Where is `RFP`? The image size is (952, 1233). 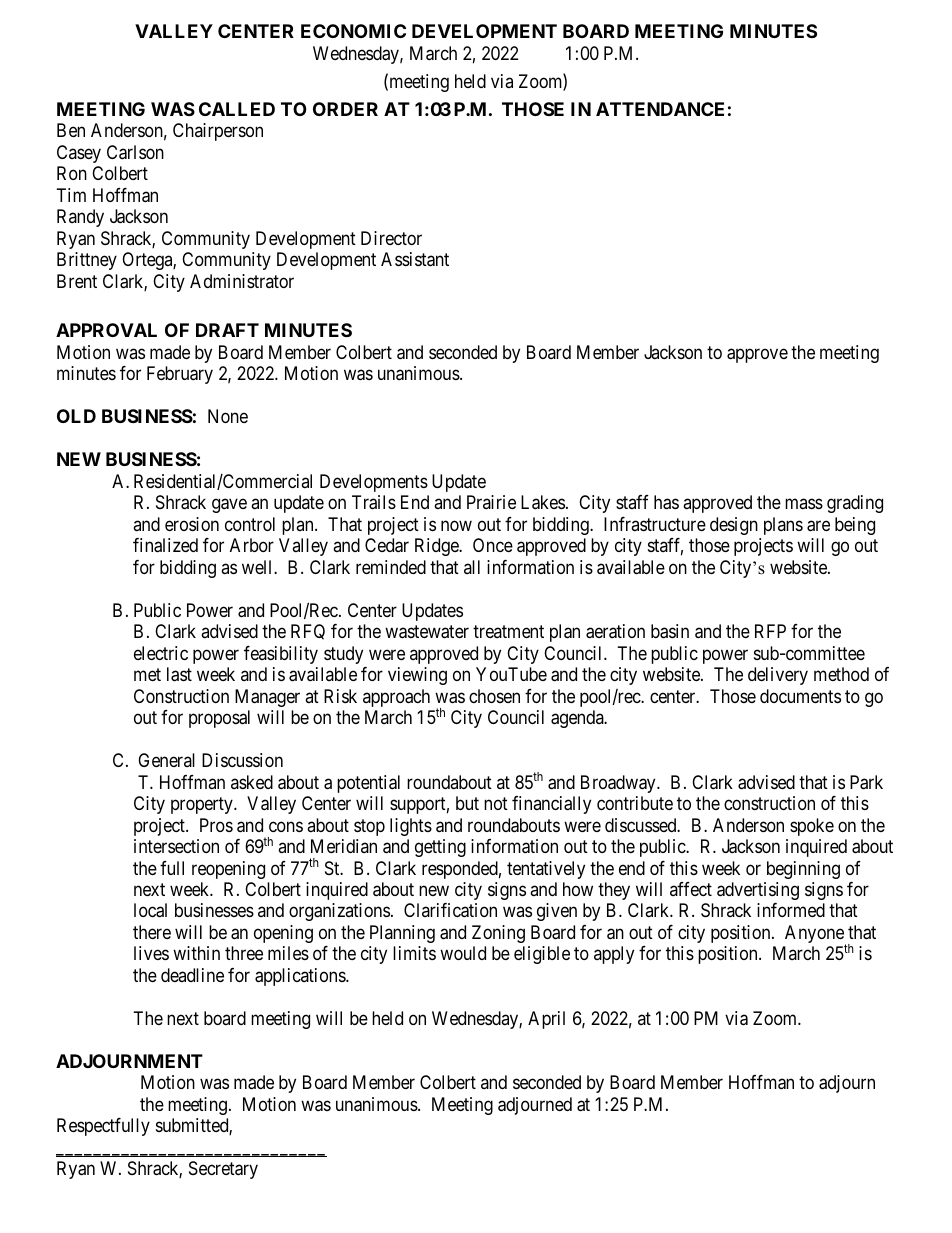
RFP is located at coordinates (770, 631).
